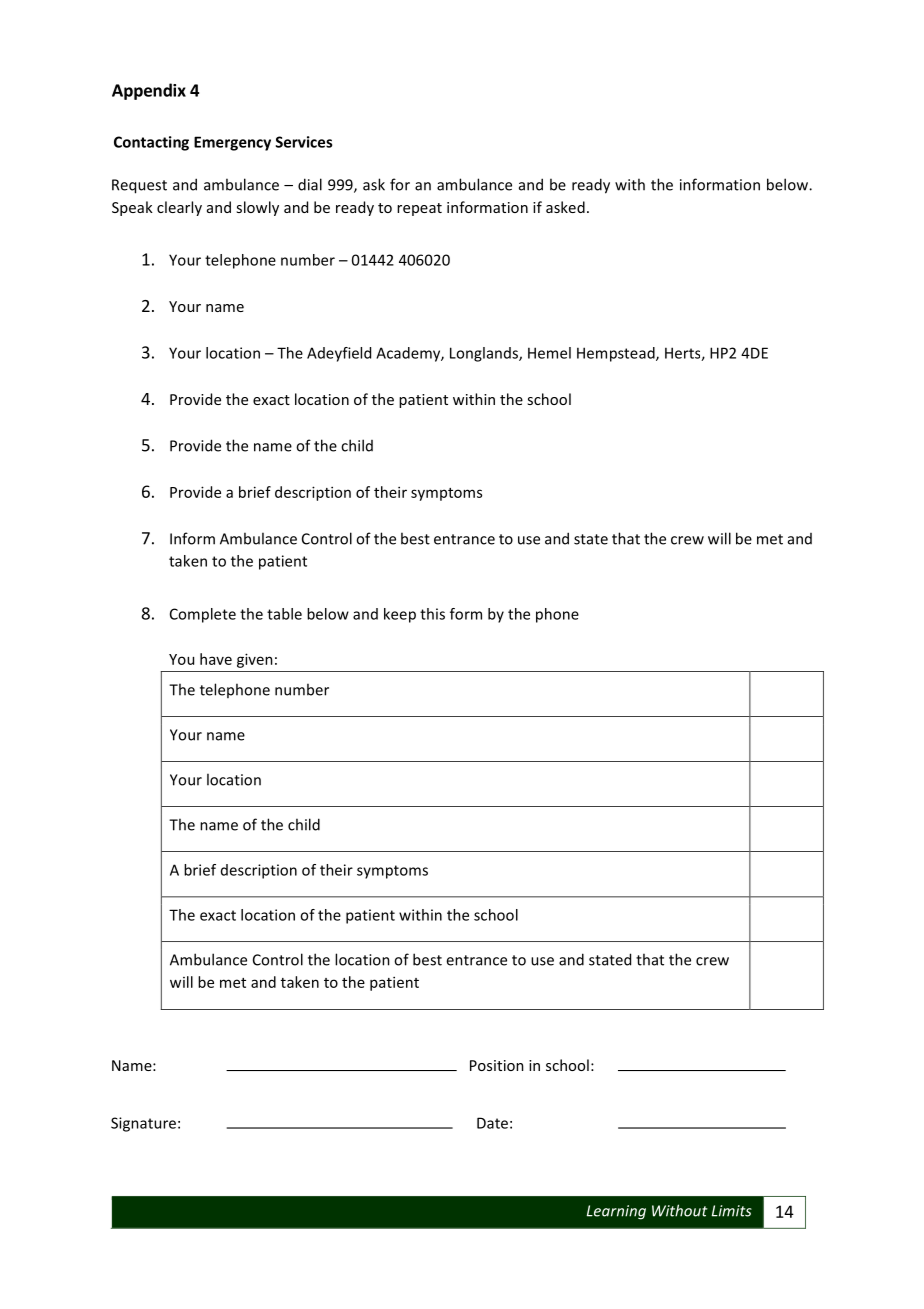  Describe the element at coordinates (492, 1123) in the page. I see `Date` at that location.
